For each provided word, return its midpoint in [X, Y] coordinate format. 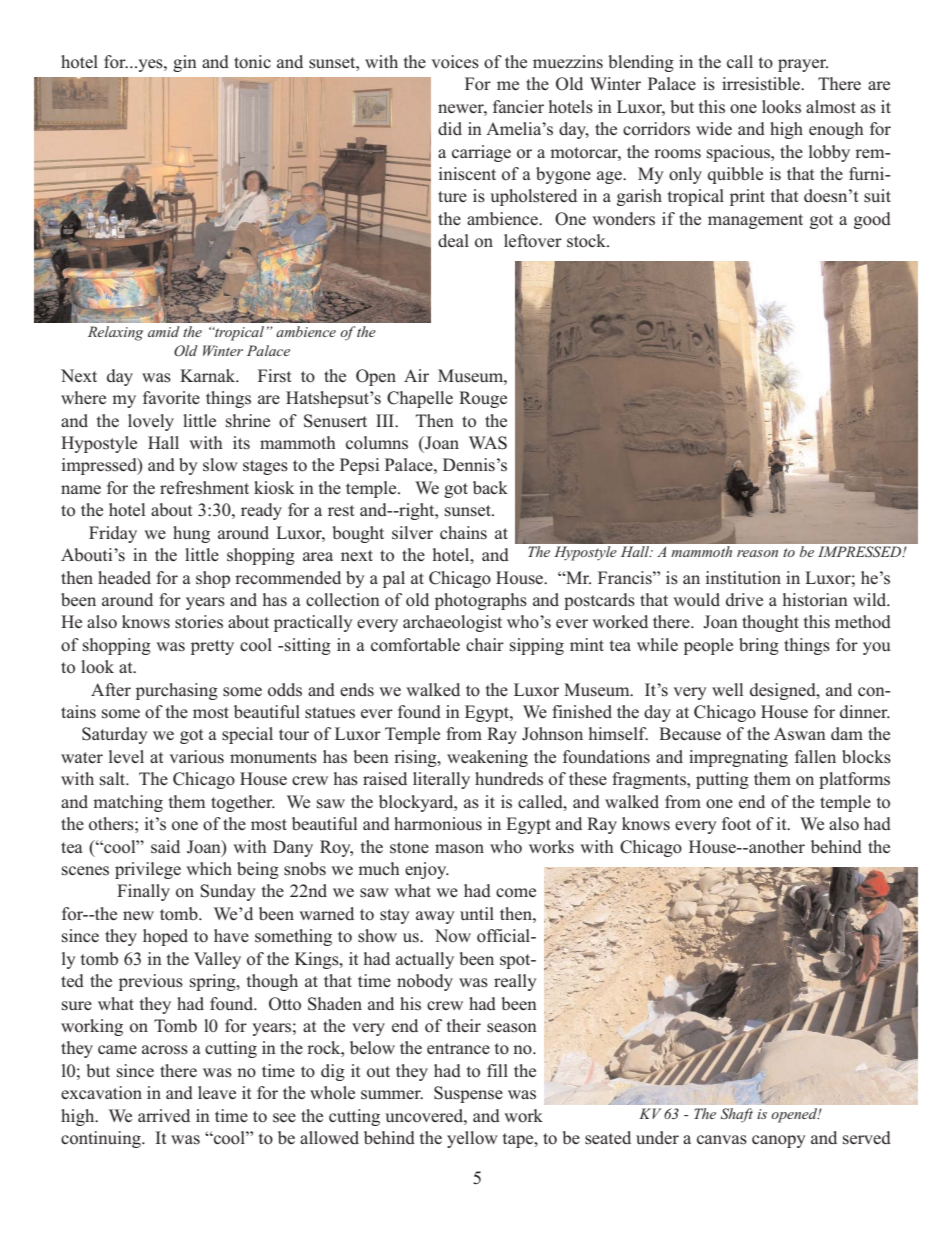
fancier [518, 106]
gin [185, 63]
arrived [164, 1115]
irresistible [762, 84]
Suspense [468, 1094]
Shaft [737, 1115]
